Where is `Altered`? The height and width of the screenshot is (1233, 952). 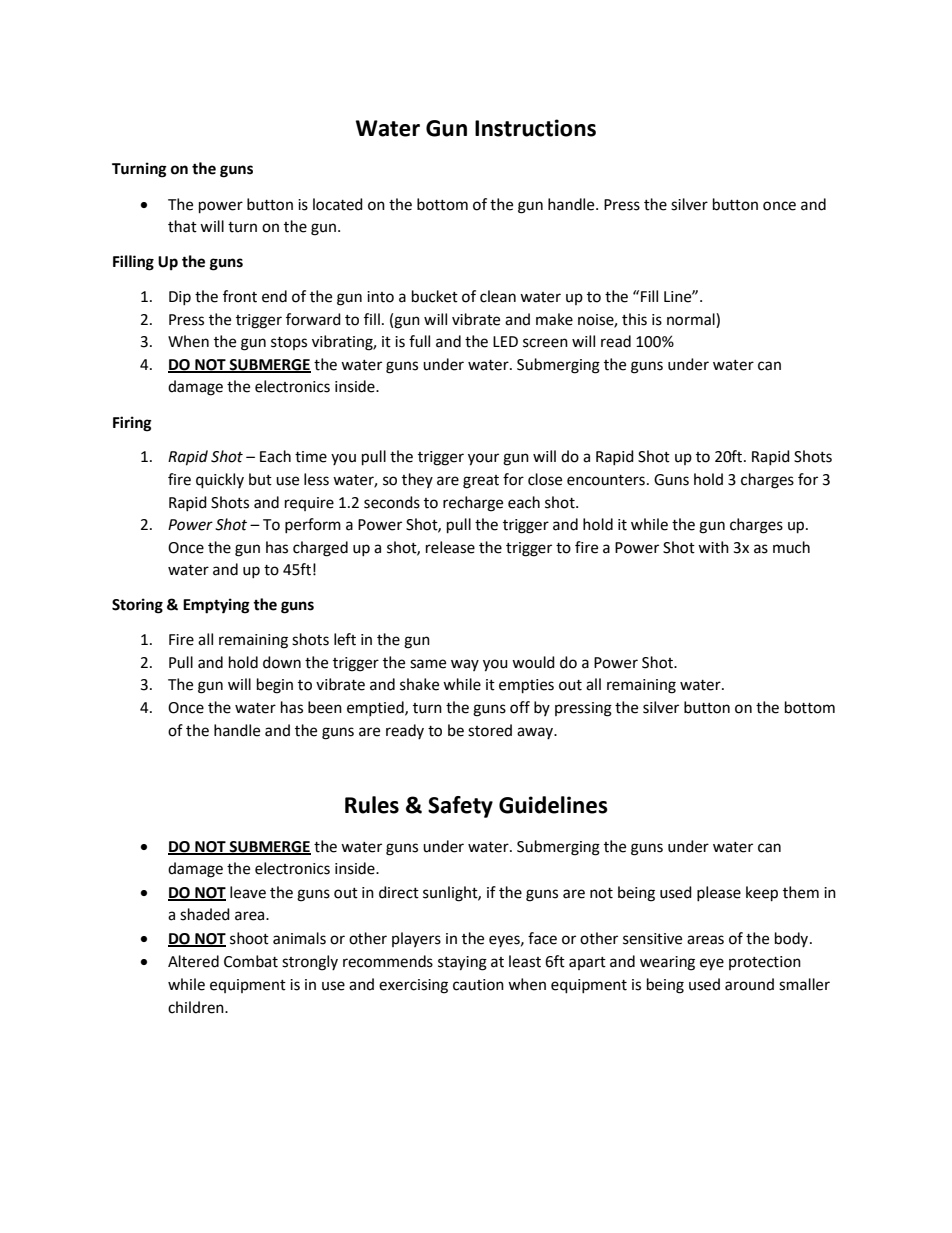 Altered is located at coordinates (193, 961).
